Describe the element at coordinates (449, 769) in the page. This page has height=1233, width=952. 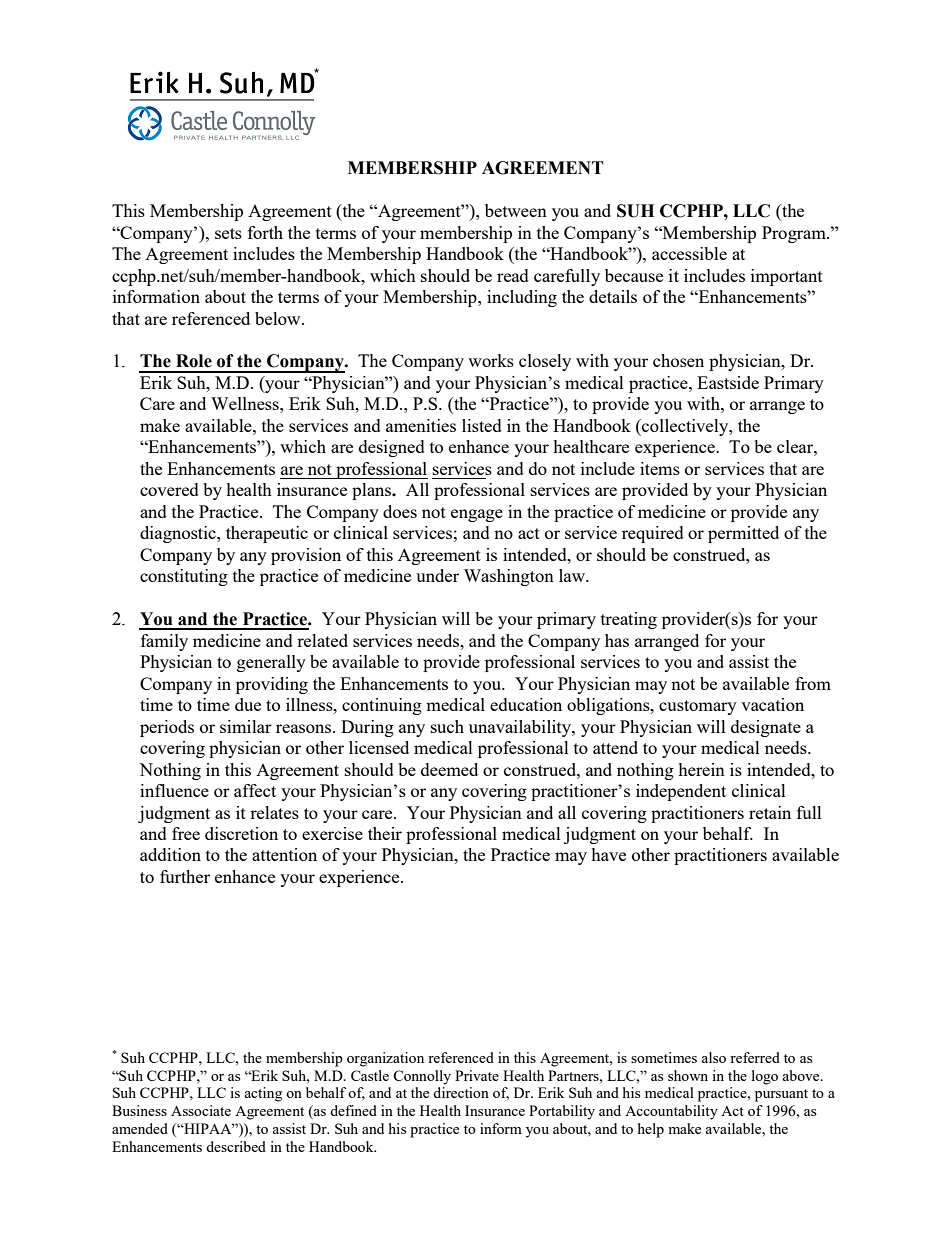
I see `deemed` at that location.
